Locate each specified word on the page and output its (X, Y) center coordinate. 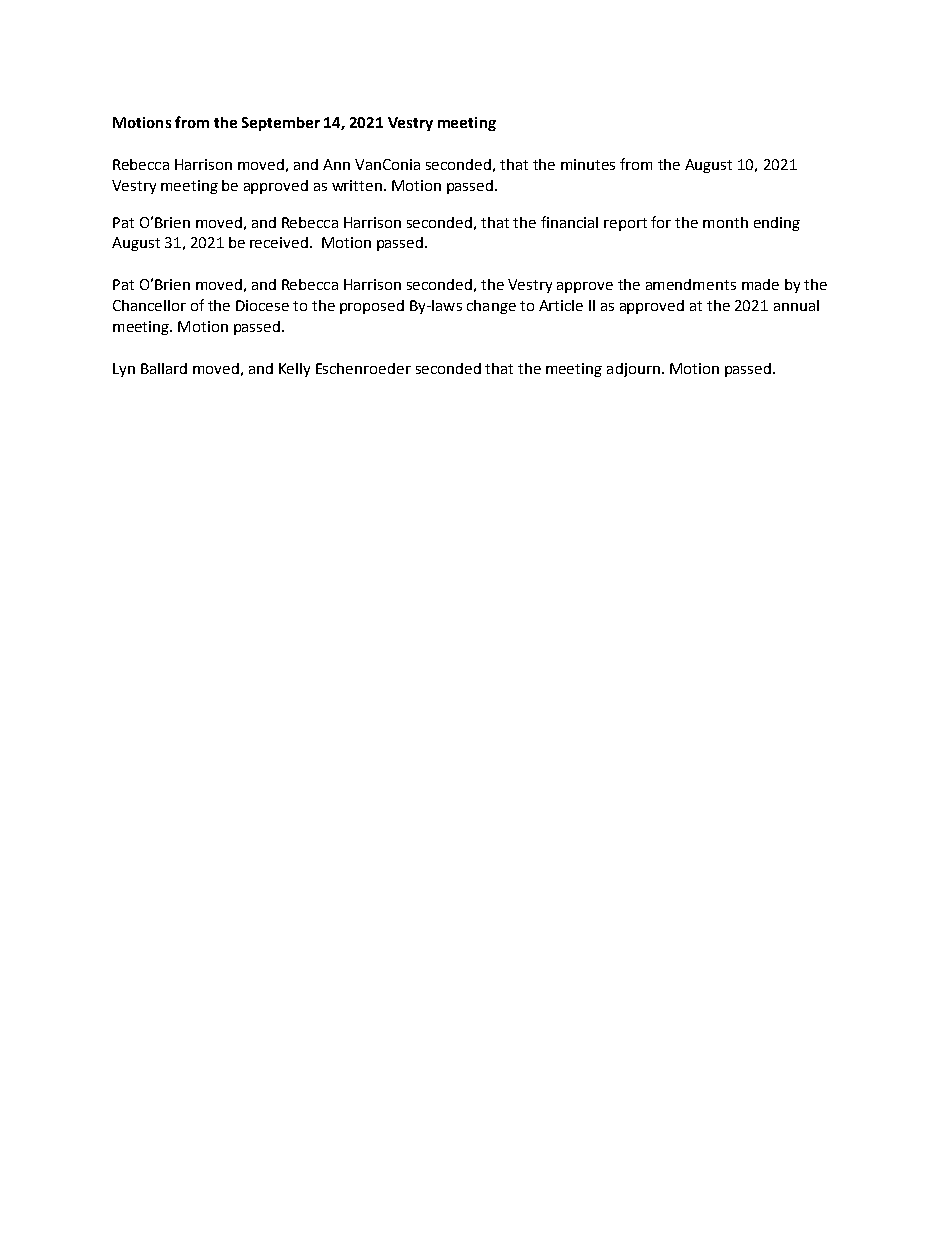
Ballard (164, 368)
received (279, 242)
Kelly (294, 370)
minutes (588, 164)
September (281, 124)
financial (569, 222)
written (357, 185)
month (725, 222)
